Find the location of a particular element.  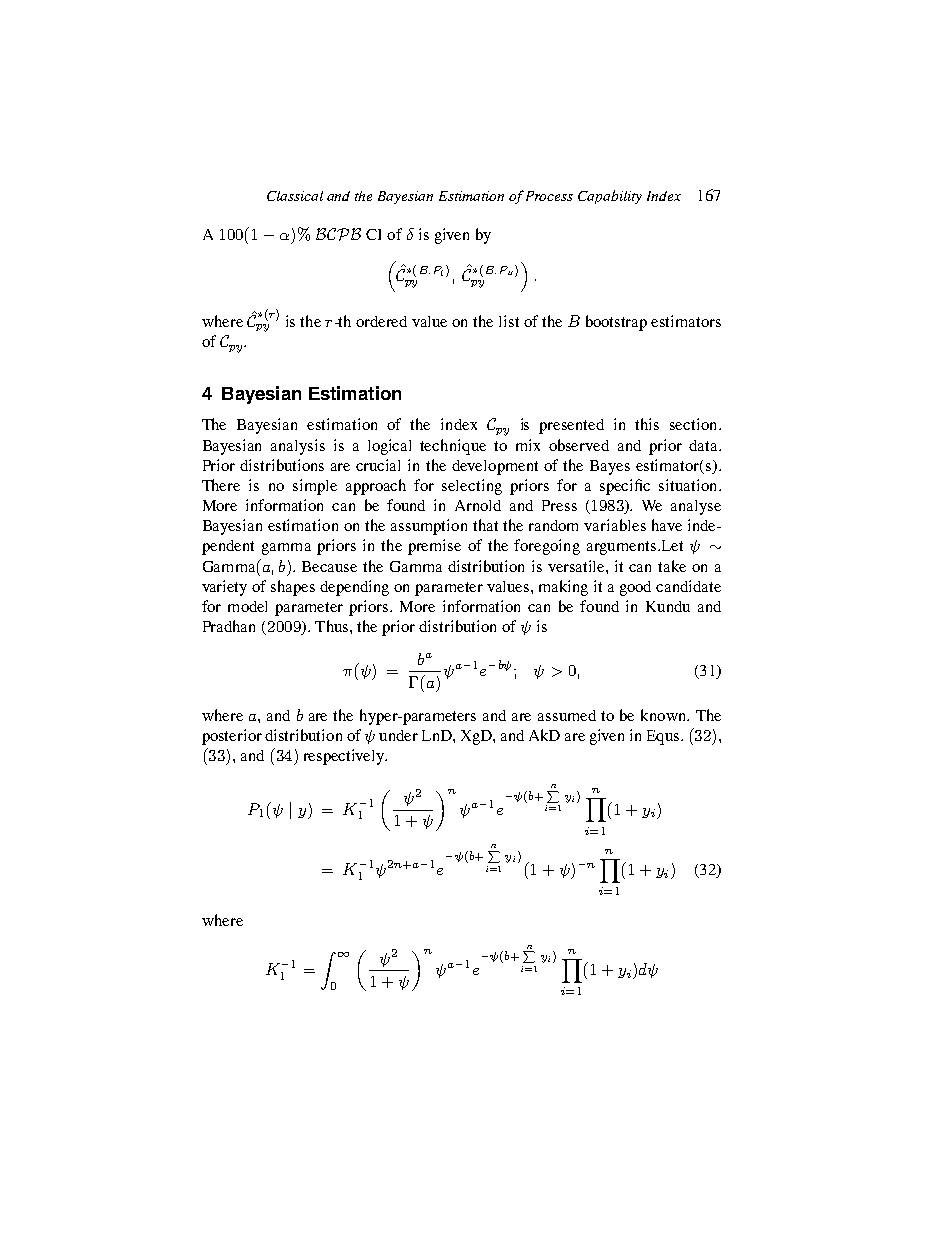

specific is located at coordinates (625, 487).
